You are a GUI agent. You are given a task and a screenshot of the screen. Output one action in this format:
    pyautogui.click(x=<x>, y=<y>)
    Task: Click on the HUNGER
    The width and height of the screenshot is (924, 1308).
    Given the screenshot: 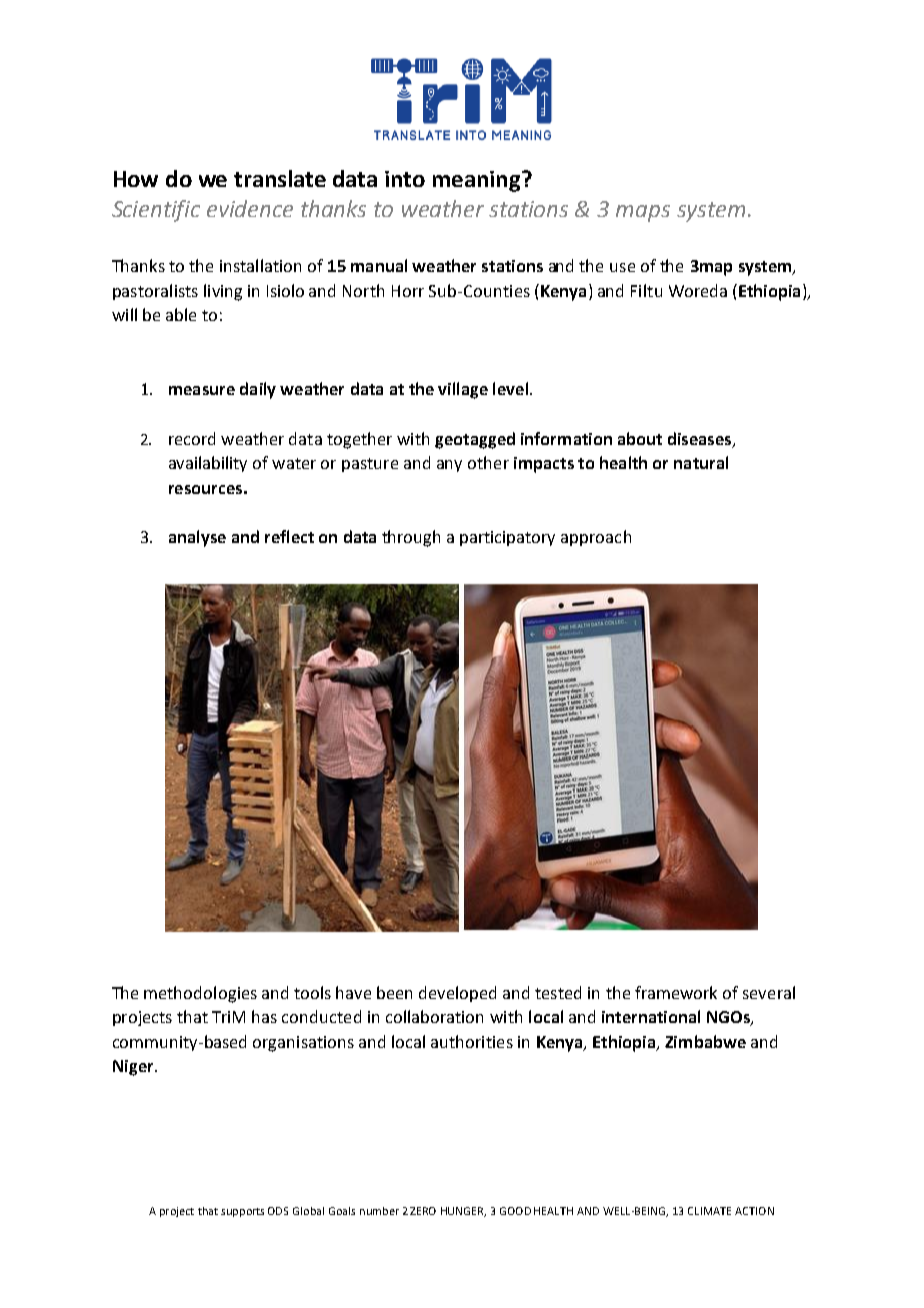 What is the action you would take?
    pyautogui.click(x=463, y=1212)
